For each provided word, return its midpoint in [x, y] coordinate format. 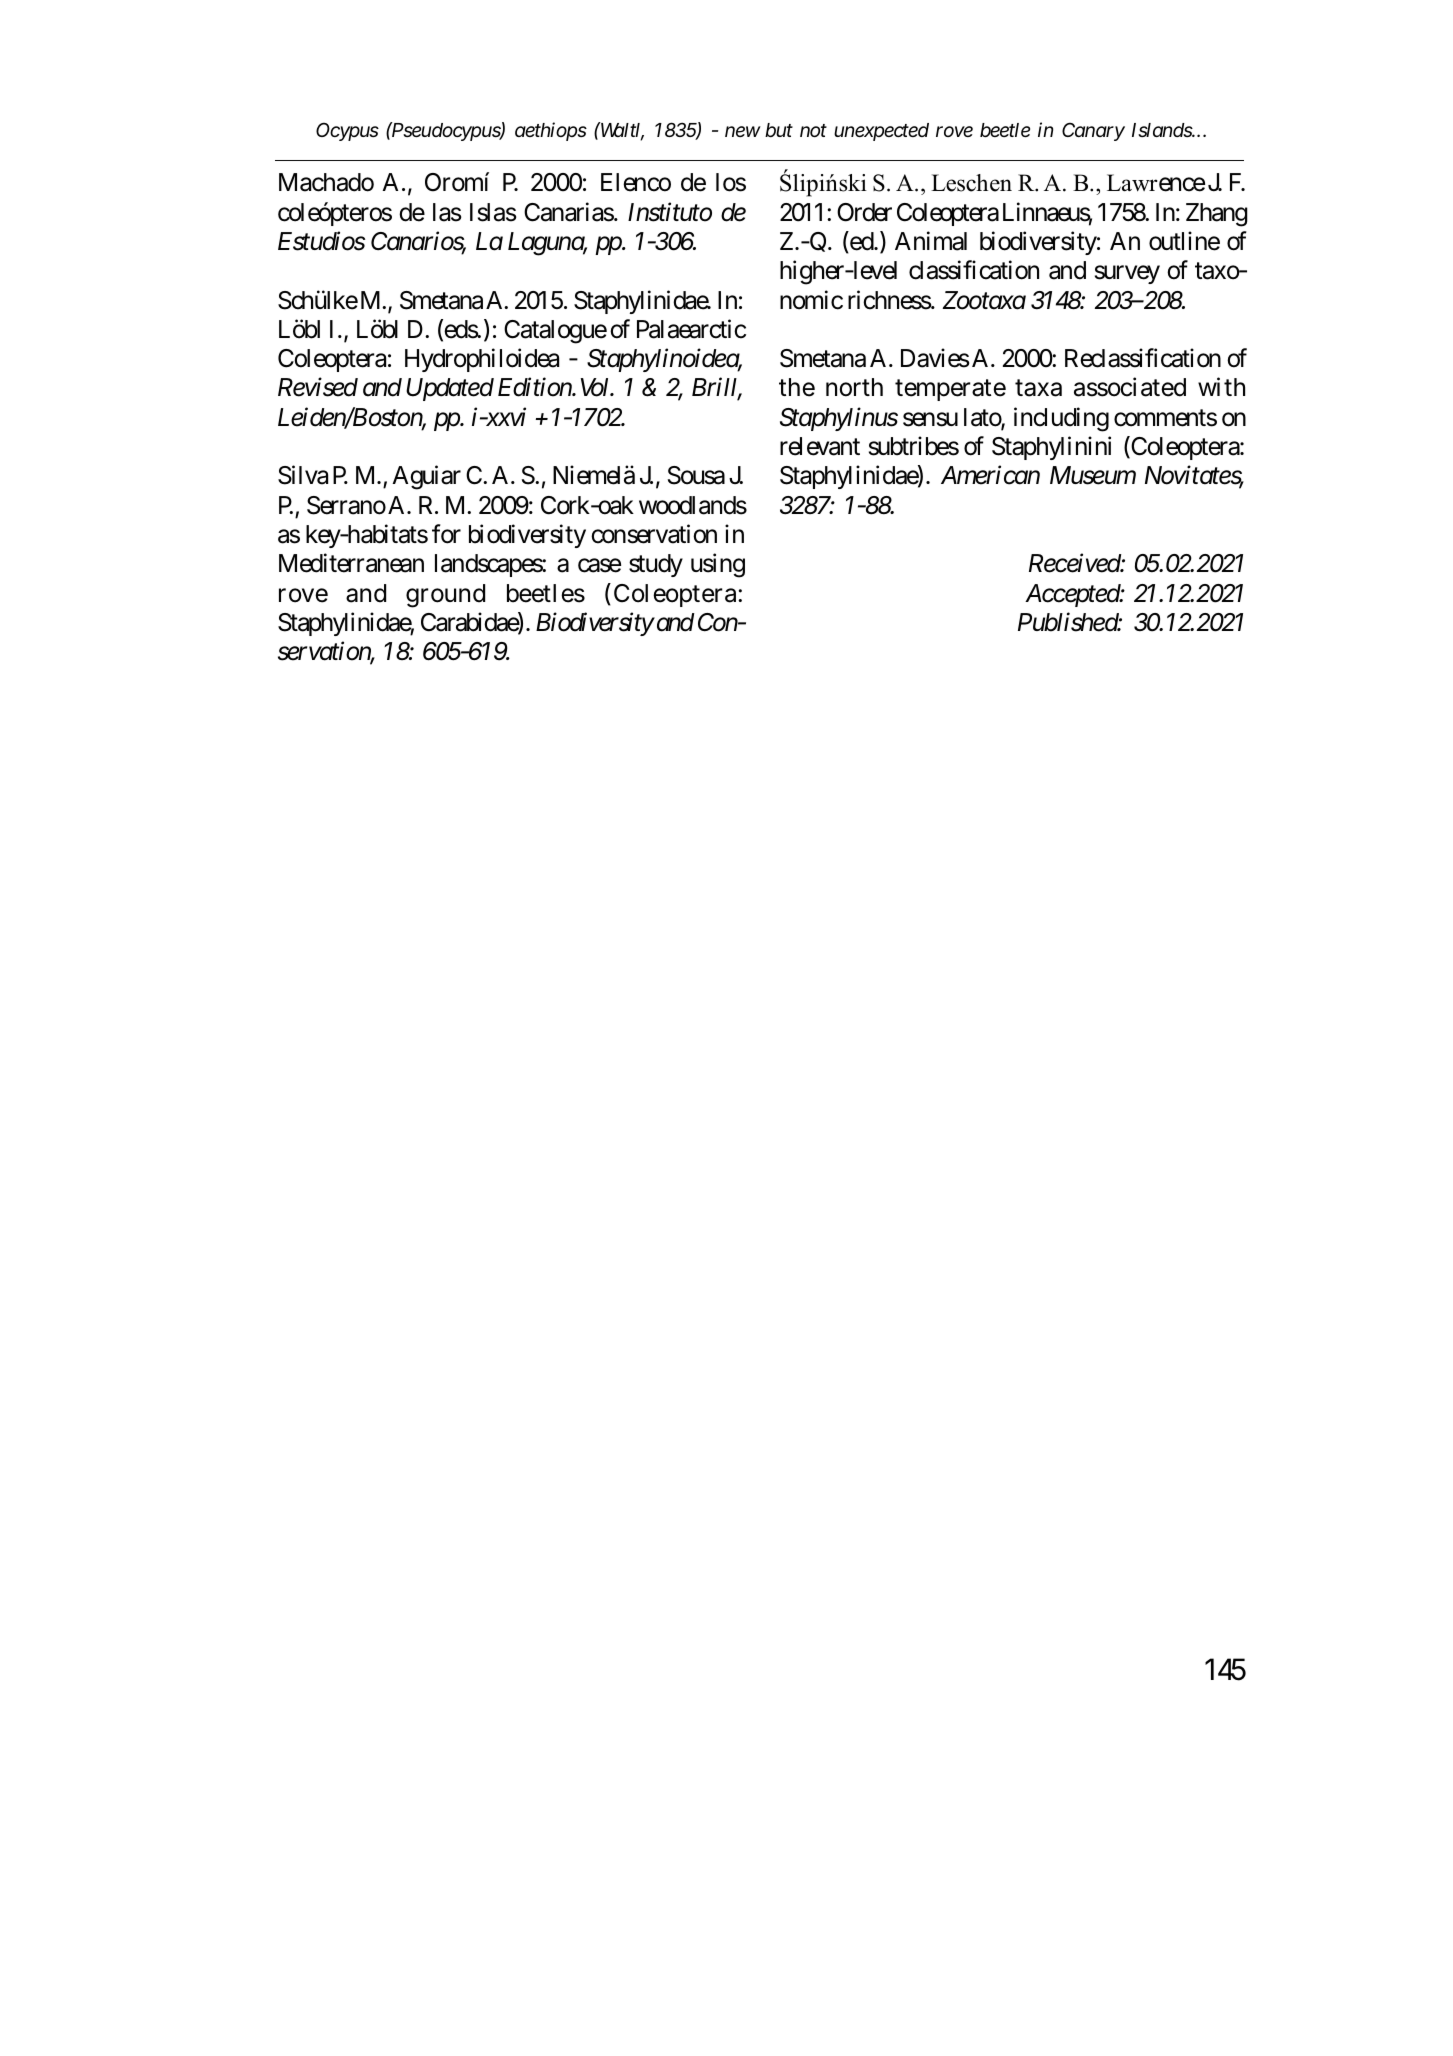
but [779, 130]
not [813, 130]
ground [445, 596]
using [718, 565]
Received [1075, 563]
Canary [1093, 131]
